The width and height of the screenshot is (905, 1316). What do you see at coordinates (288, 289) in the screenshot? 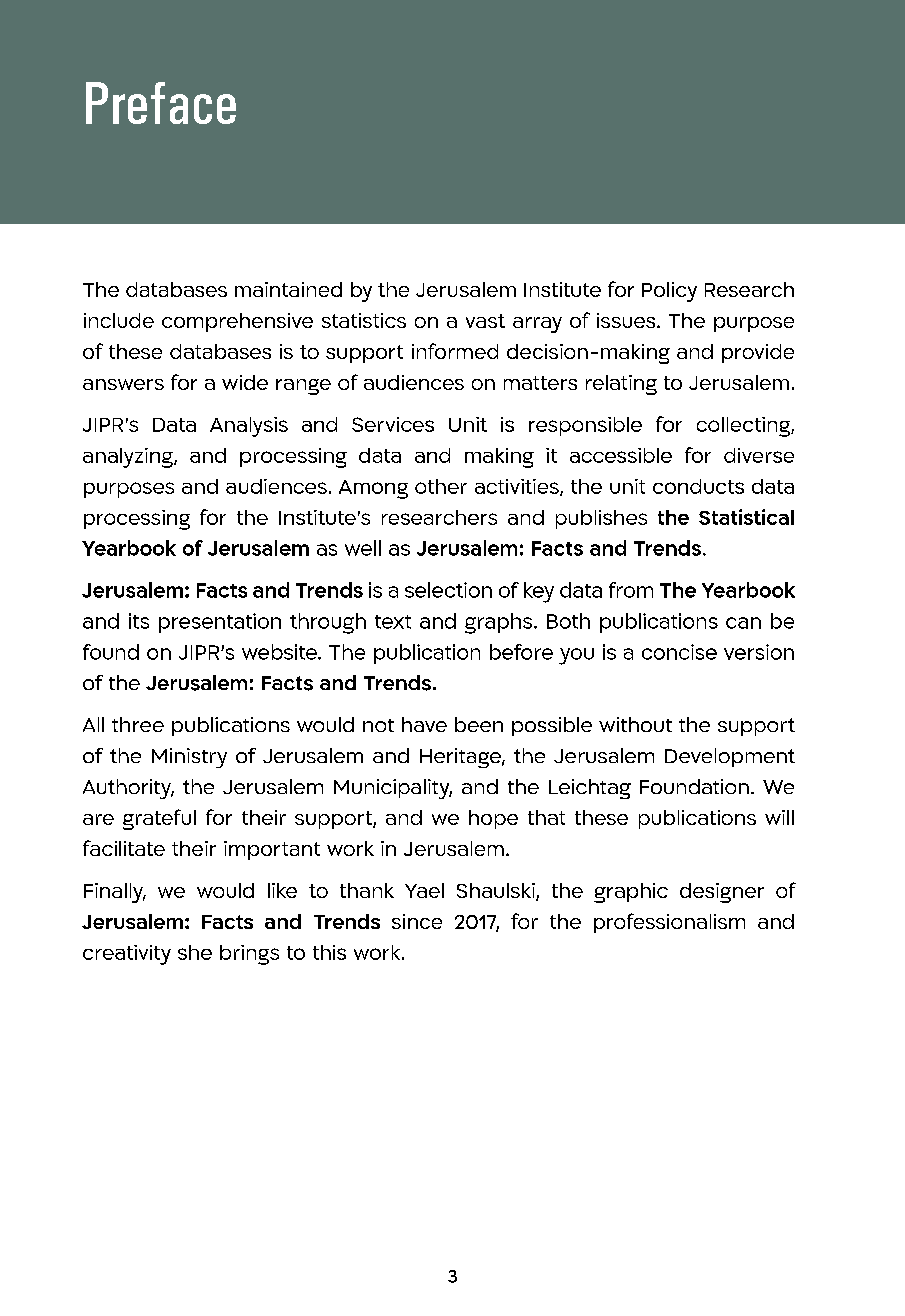
I see `maintained` at bounding box center [288, 289].
